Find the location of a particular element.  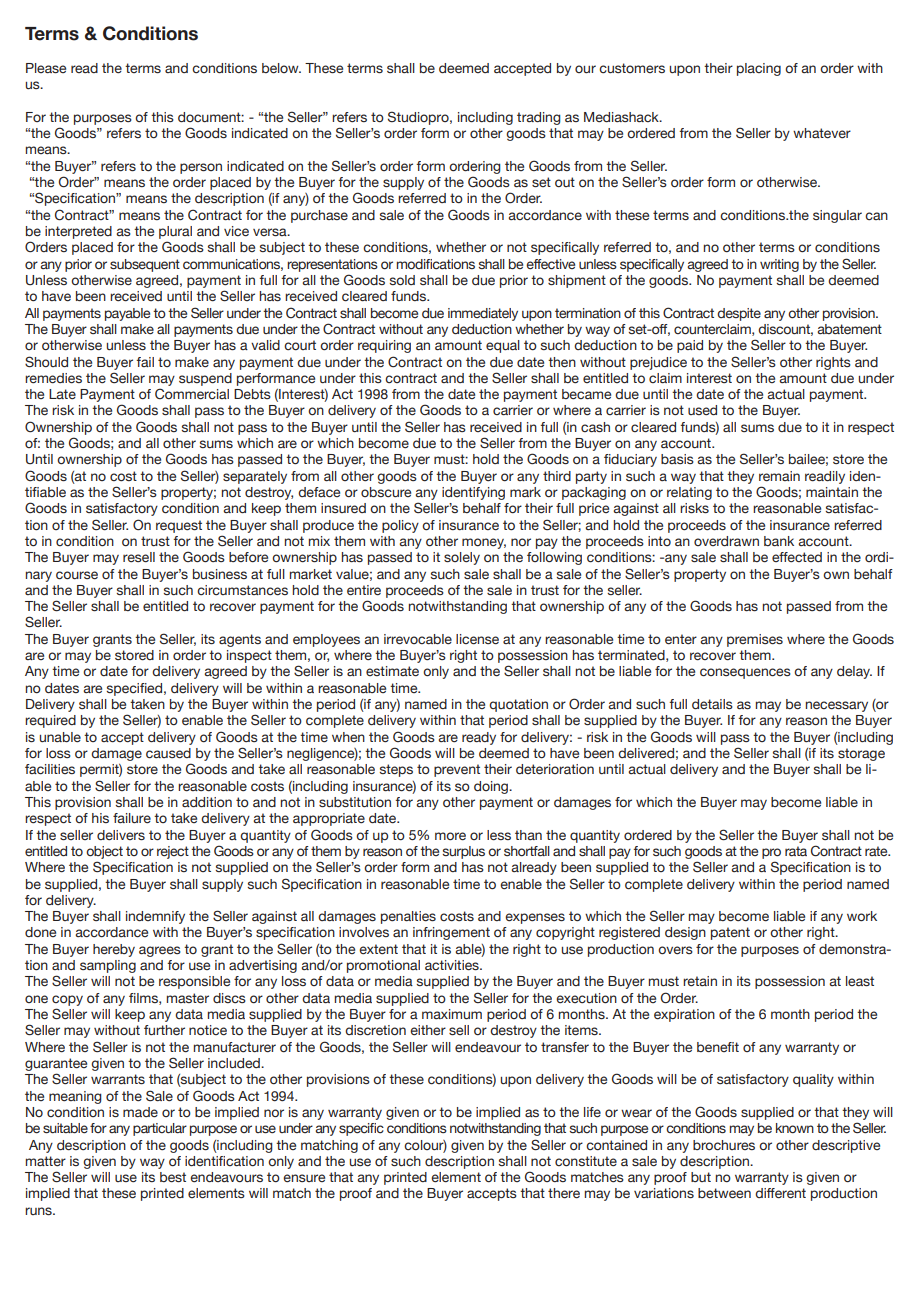

rata is located at coordinates (796, 851).
